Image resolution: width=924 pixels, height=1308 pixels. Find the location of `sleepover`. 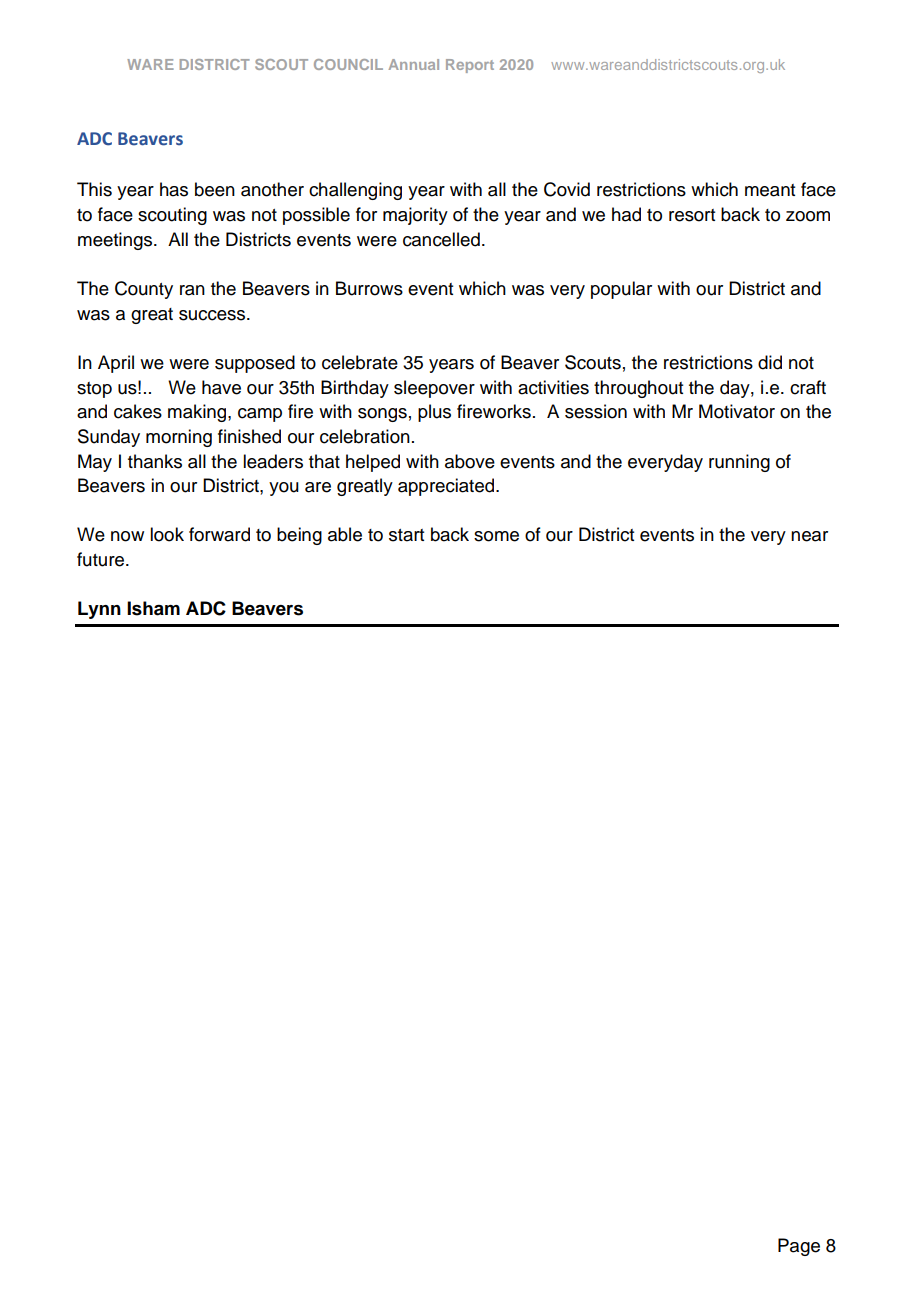

sleepover is located at coordinates (434, 389).
